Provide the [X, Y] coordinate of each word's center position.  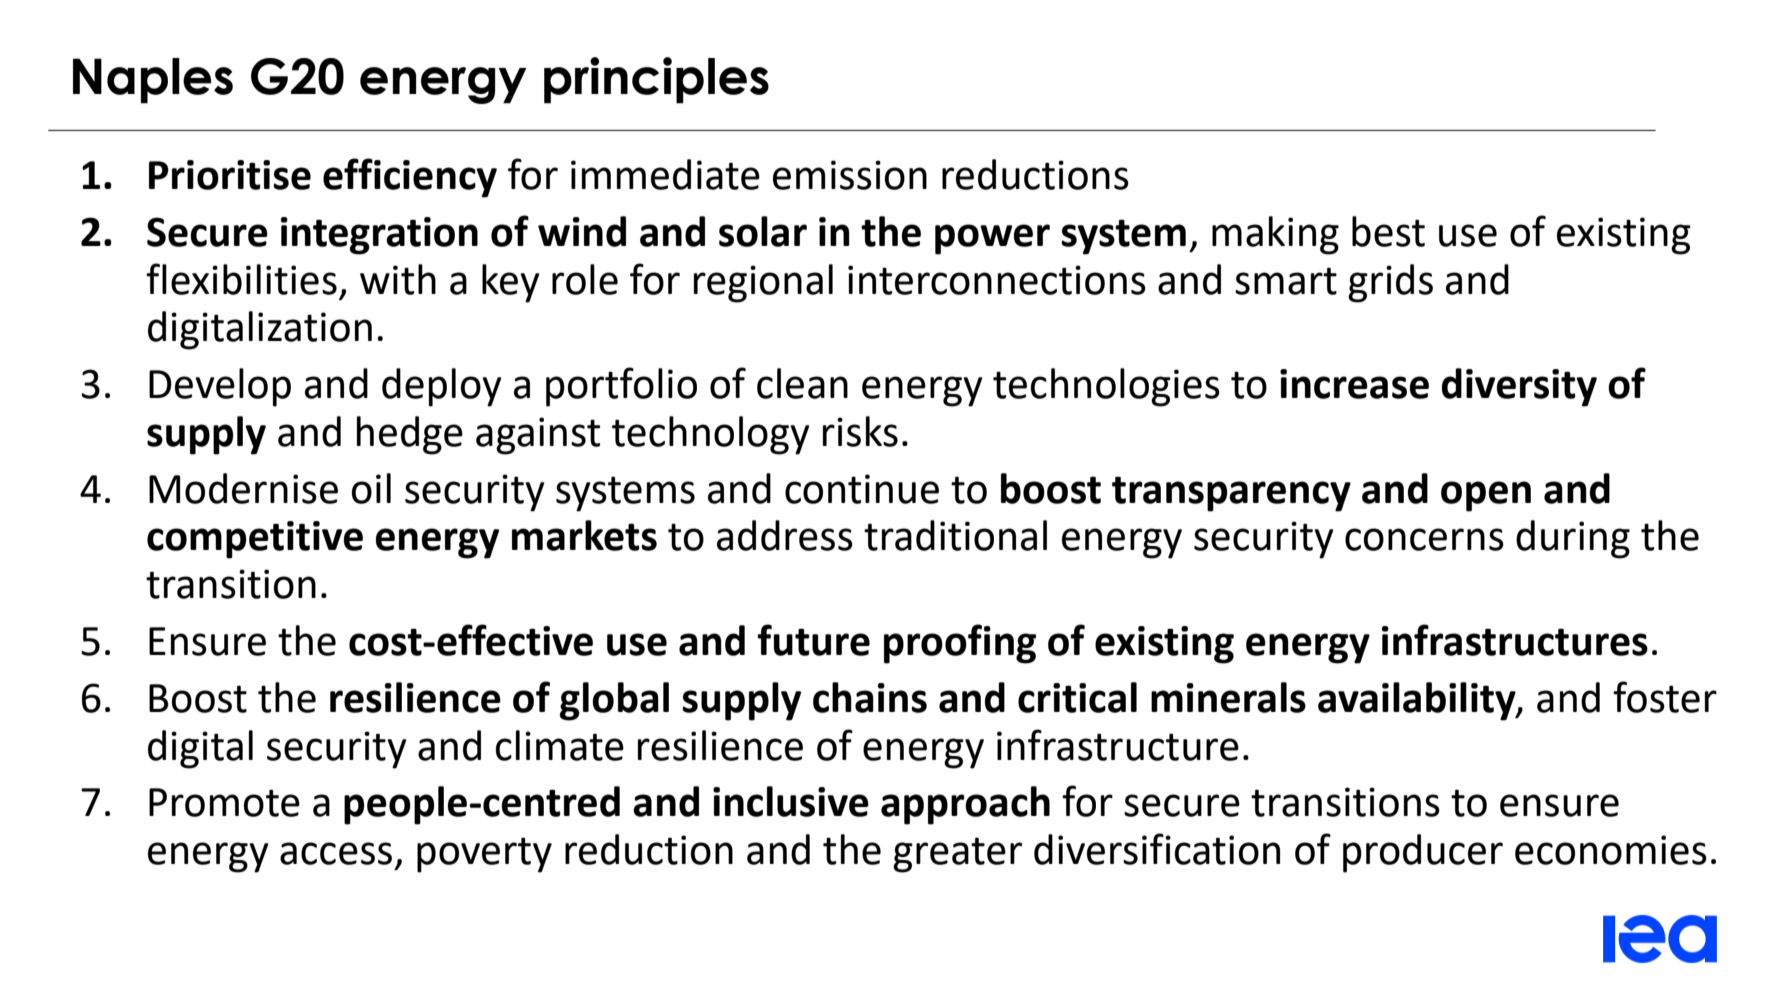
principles [656, 80]
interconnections [997, 280]
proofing [960, 644]
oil [371, 488]
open [1486, 496]
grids [1390, 283]
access [336, 853]
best [1388, 231]
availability [1418, 701]
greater [957, 855]
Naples [153, 81]
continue [862, 489]
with [398, 279]
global [614, 701]
